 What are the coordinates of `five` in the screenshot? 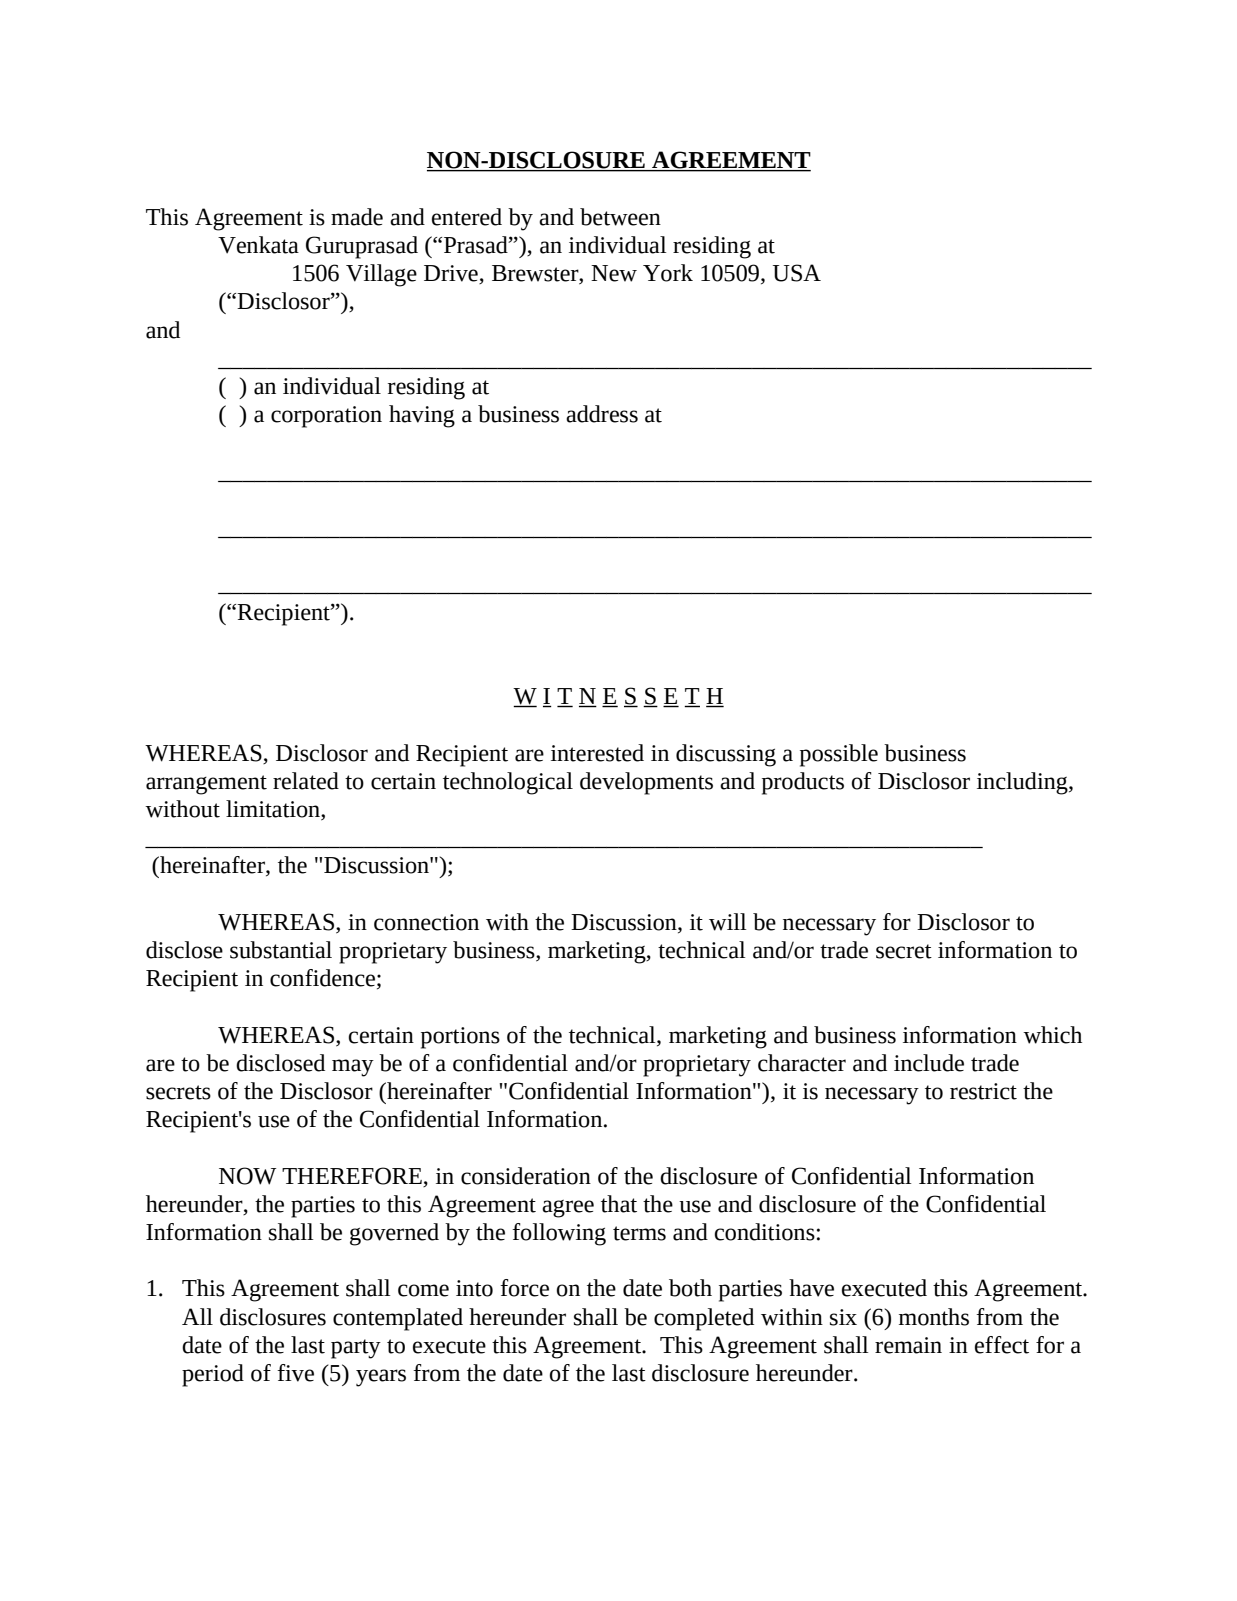 It's located at (295, 1373).
